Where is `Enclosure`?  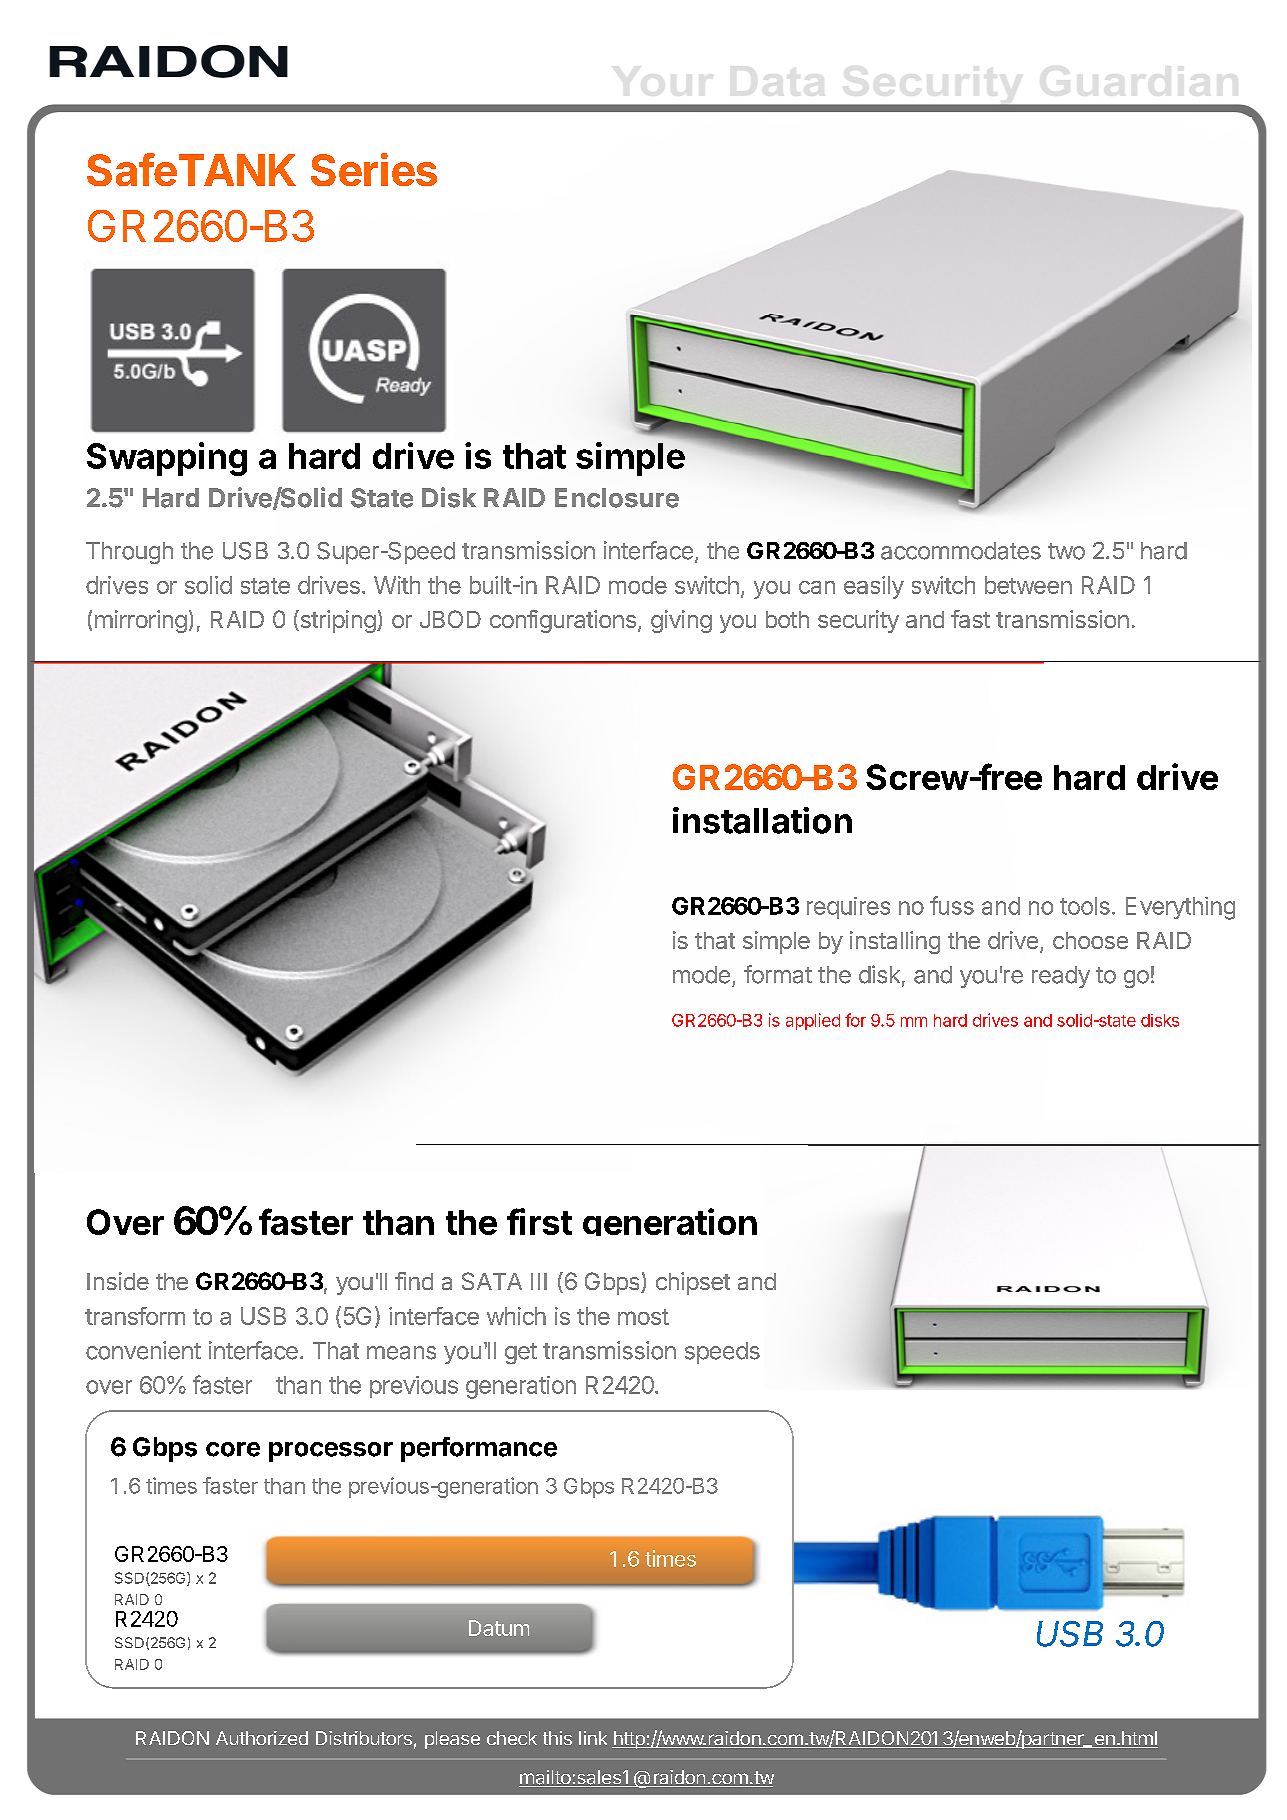 Enclosure is located at coordinates (617, 498).
